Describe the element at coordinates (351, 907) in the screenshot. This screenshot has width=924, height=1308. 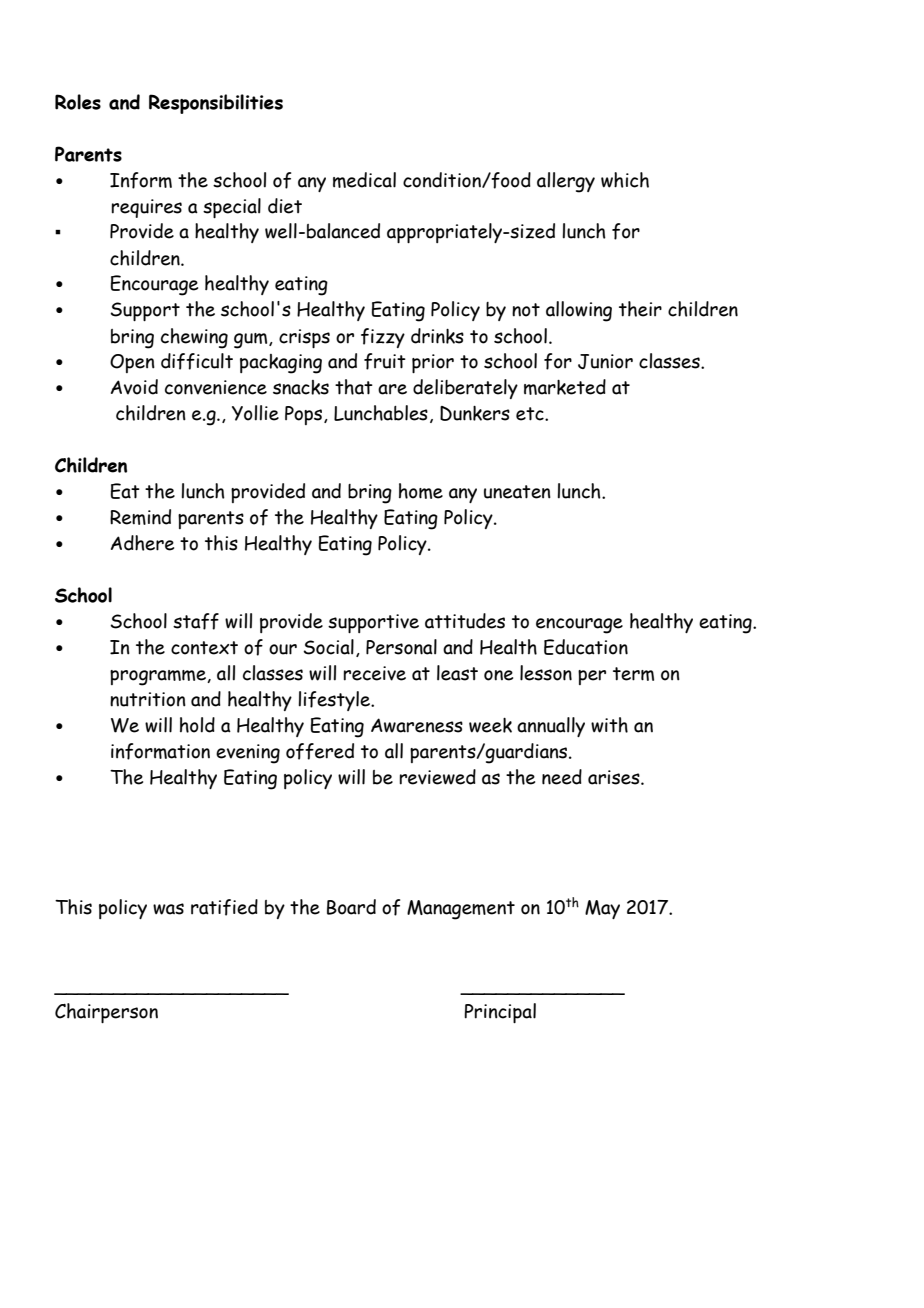
I see `Board` at that location.
